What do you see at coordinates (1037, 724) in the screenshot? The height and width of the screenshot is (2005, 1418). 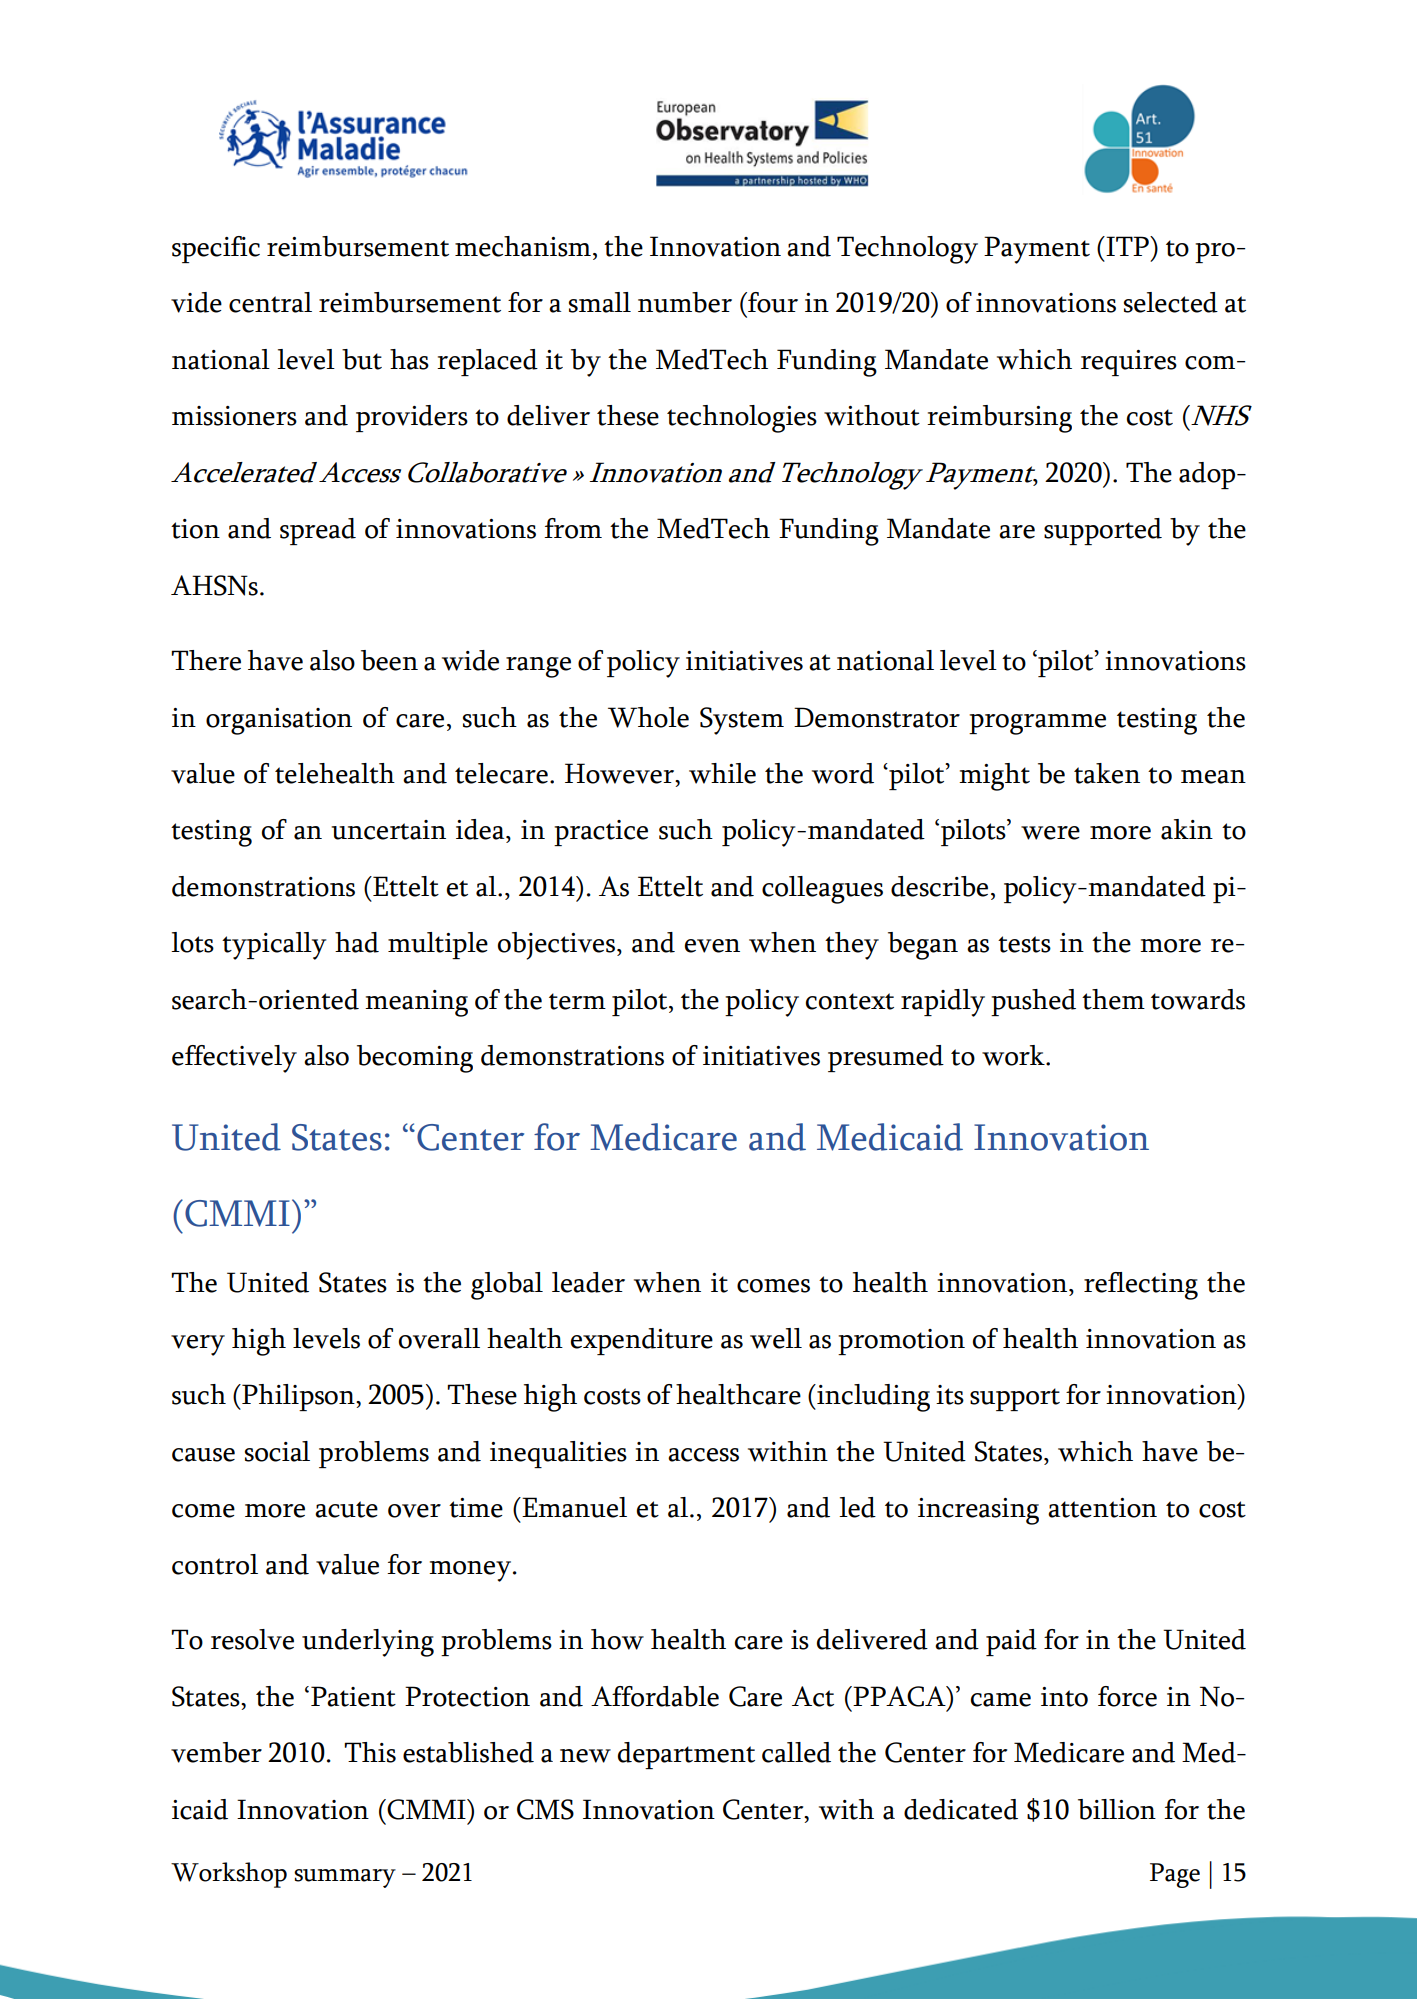 I see `programme` at bounding box center [1037, 724].
